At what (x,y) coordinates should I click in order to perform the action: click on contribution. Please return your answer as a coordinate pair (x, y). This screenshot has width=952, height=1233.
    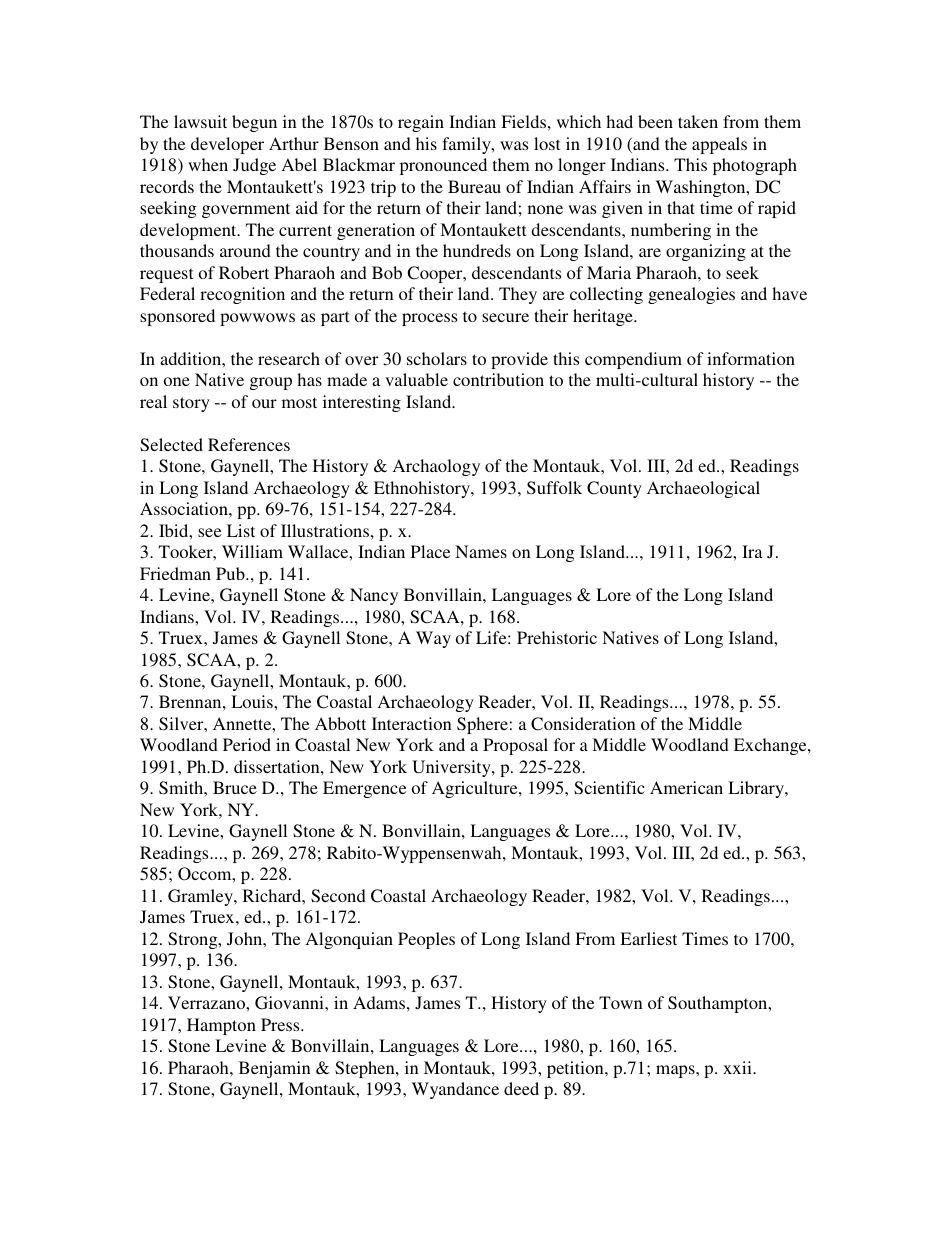
    Looking at the image, I should click on (498, 379).
